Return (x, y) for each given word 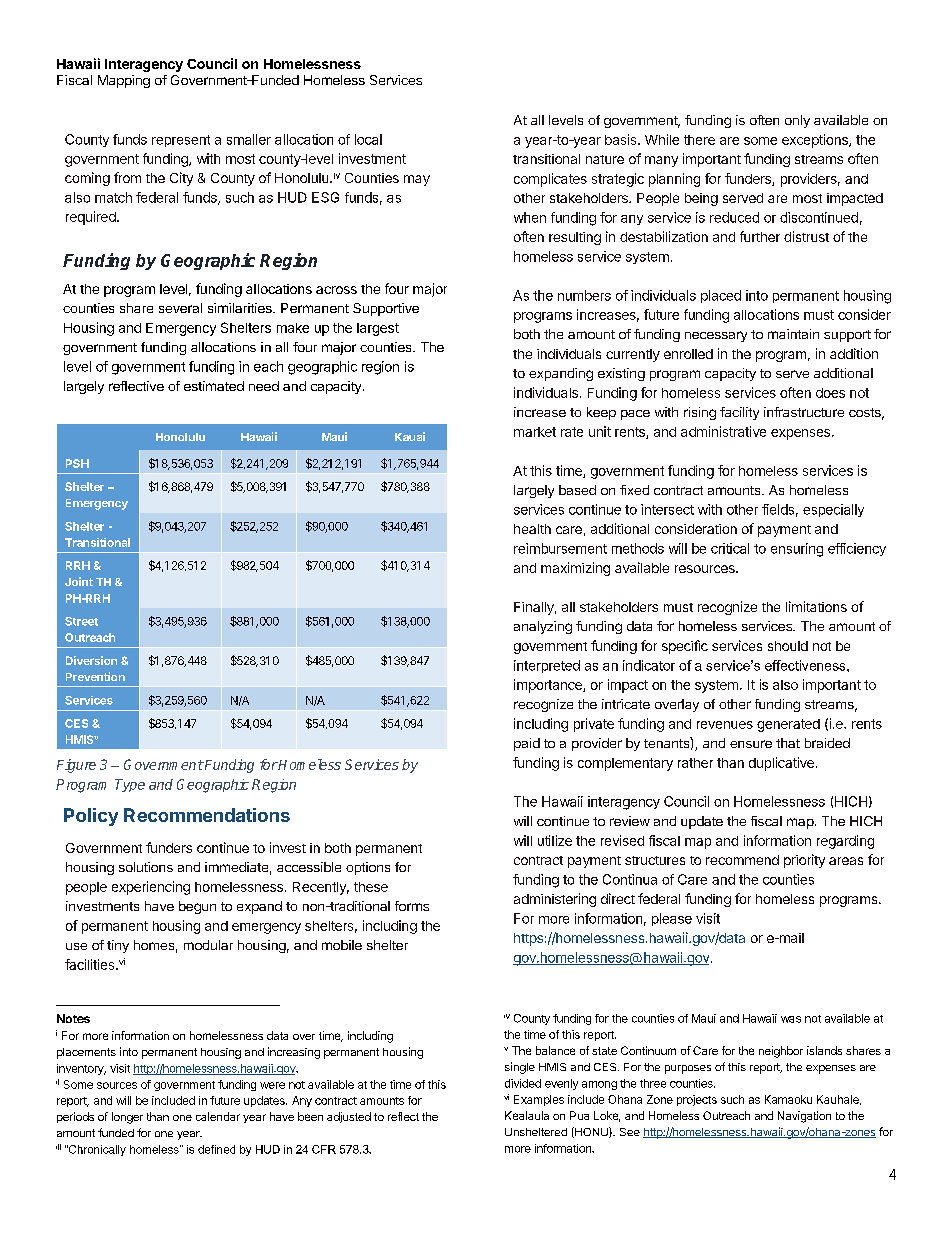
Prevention (95, 676)
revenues (725, 725)
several (180, 308)
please (672, 919)
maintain (793, 334)
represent (181, 141)
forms (412, 906)
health (532, 529)
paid (527, 744)
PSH (77, 463)
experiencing (151, 888)
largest (378, 329)
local (368, 139)
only (797, 121)
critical (730, 548)
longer (127, 1118)
